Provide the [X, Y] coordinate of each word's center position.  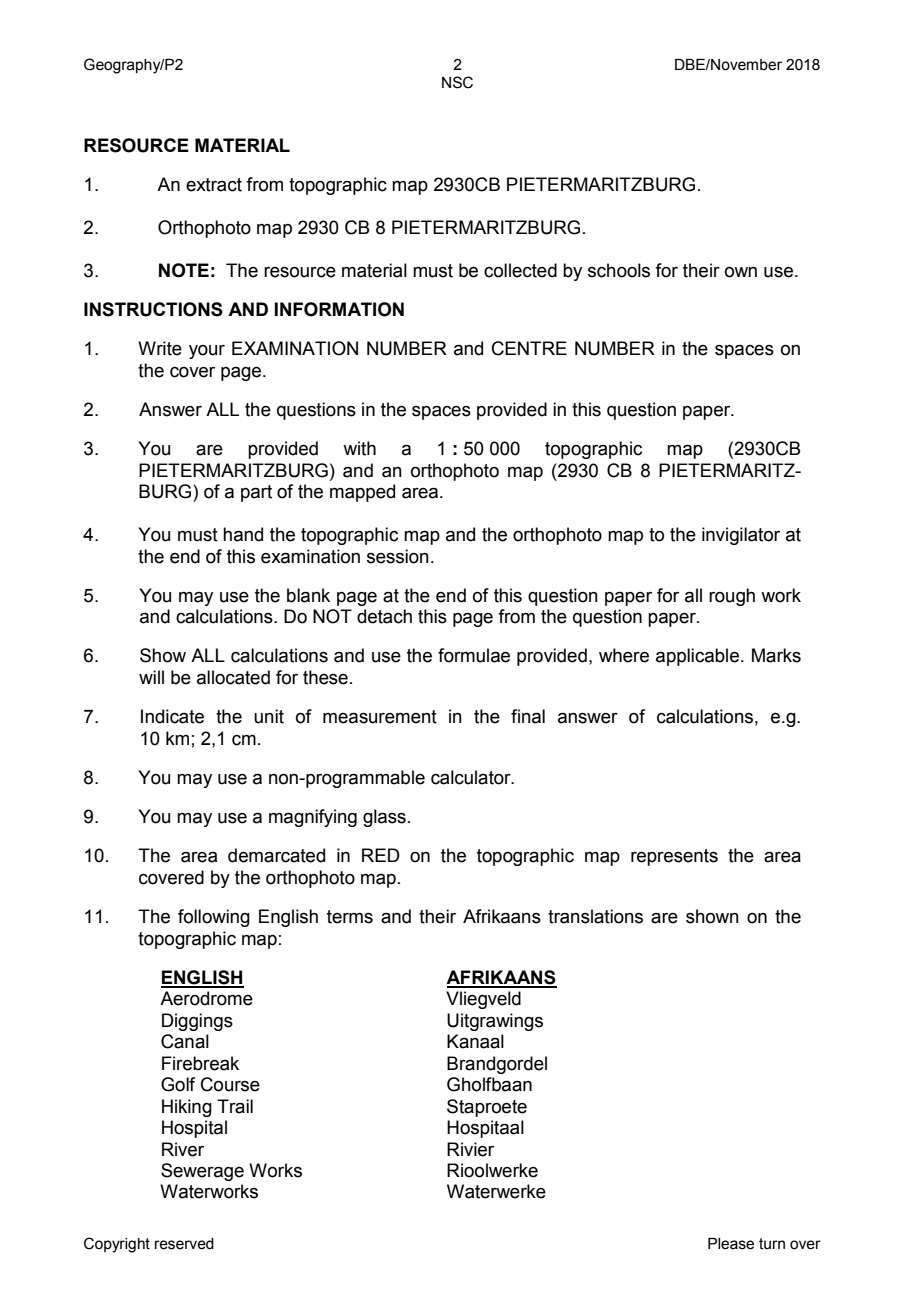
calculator [472, 777]
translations [595, 916]
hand [243, 534]
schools [619, 270]
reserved [184, 1244]
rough [732, 597]
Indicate [172, 716]
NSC [457, 82]
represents [674, 857]
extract [214, 185]
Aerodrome [206, 998]
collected [520, 270]
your [207, 352]
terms [350, 917]
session [398, 556]
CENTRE [529, 348]
